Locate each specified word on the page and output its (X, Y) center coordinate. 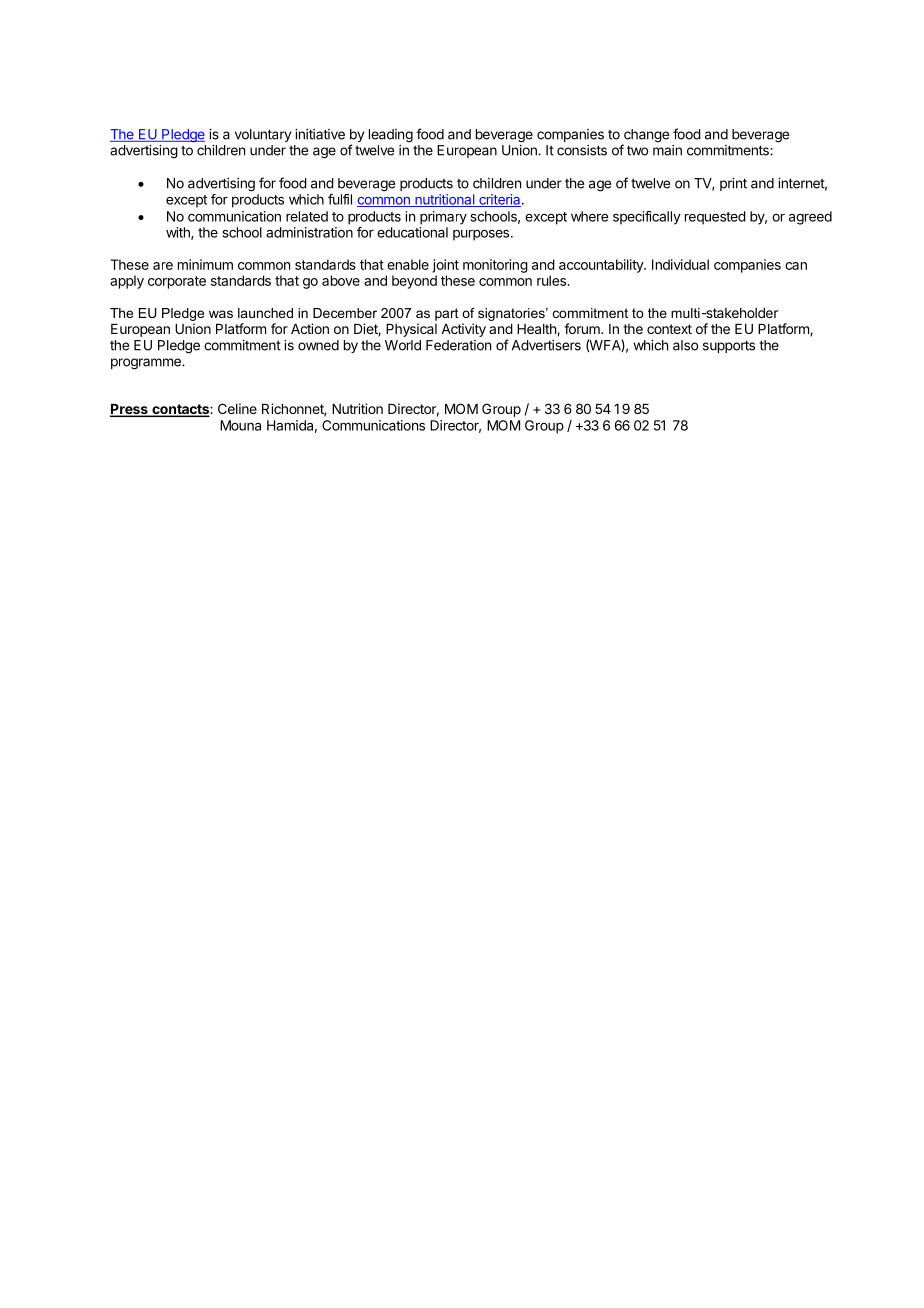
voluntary (263, 135)
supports (729, 346)
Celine (237, 408)
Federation (458, 345)
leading (391, 136)
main (667, 150)
